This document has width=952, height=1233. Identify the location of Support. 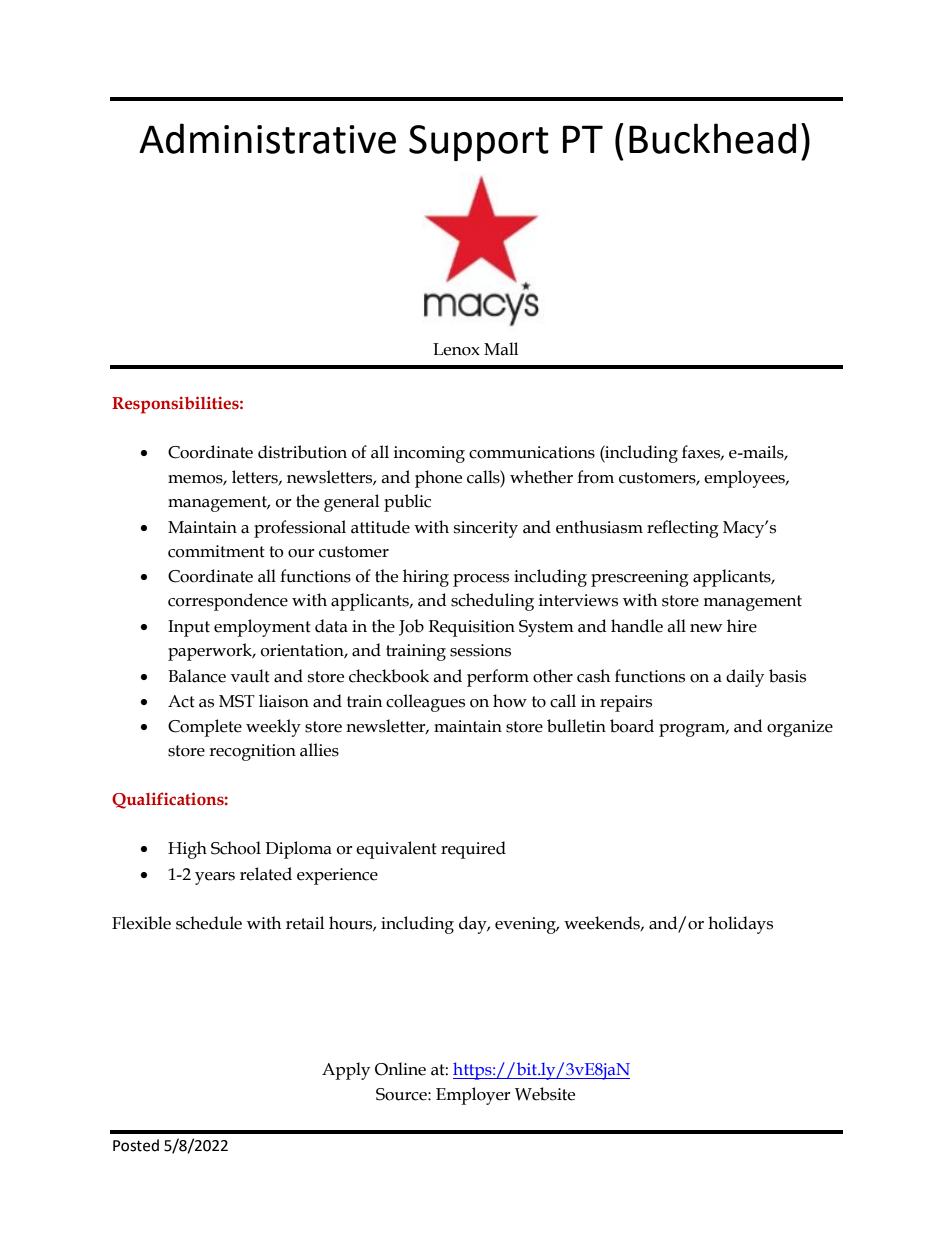
(479, 143).
